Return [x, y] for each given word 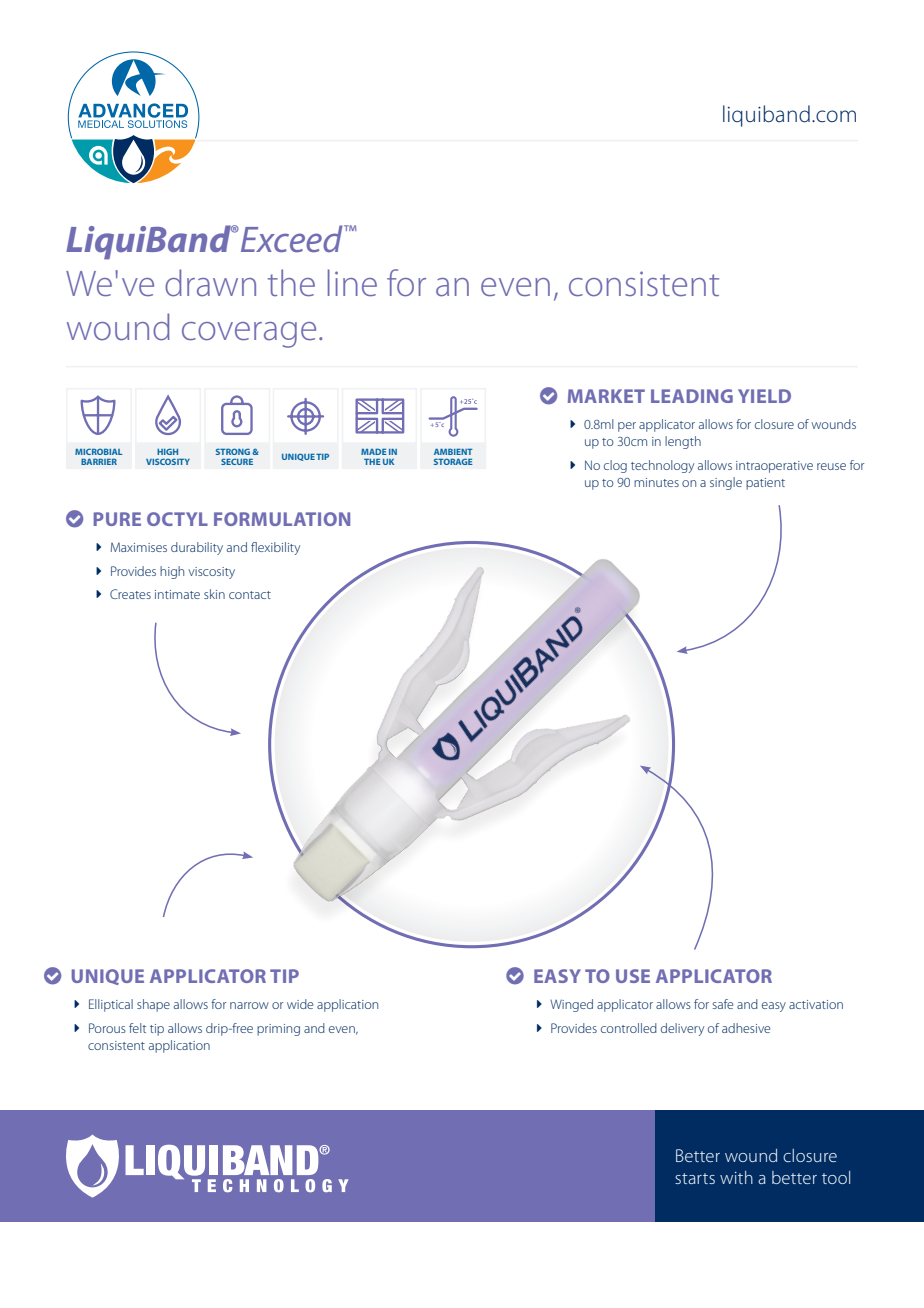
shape [153, 1005]
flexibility [275, 548]
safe [723, 1004]
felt [137, 1028]
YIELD [764, 396]
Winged [571, 1005]
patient [765, 484]
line [352, 282]
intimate [177, 594]
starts [695, 1178]
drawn [210, 283]
